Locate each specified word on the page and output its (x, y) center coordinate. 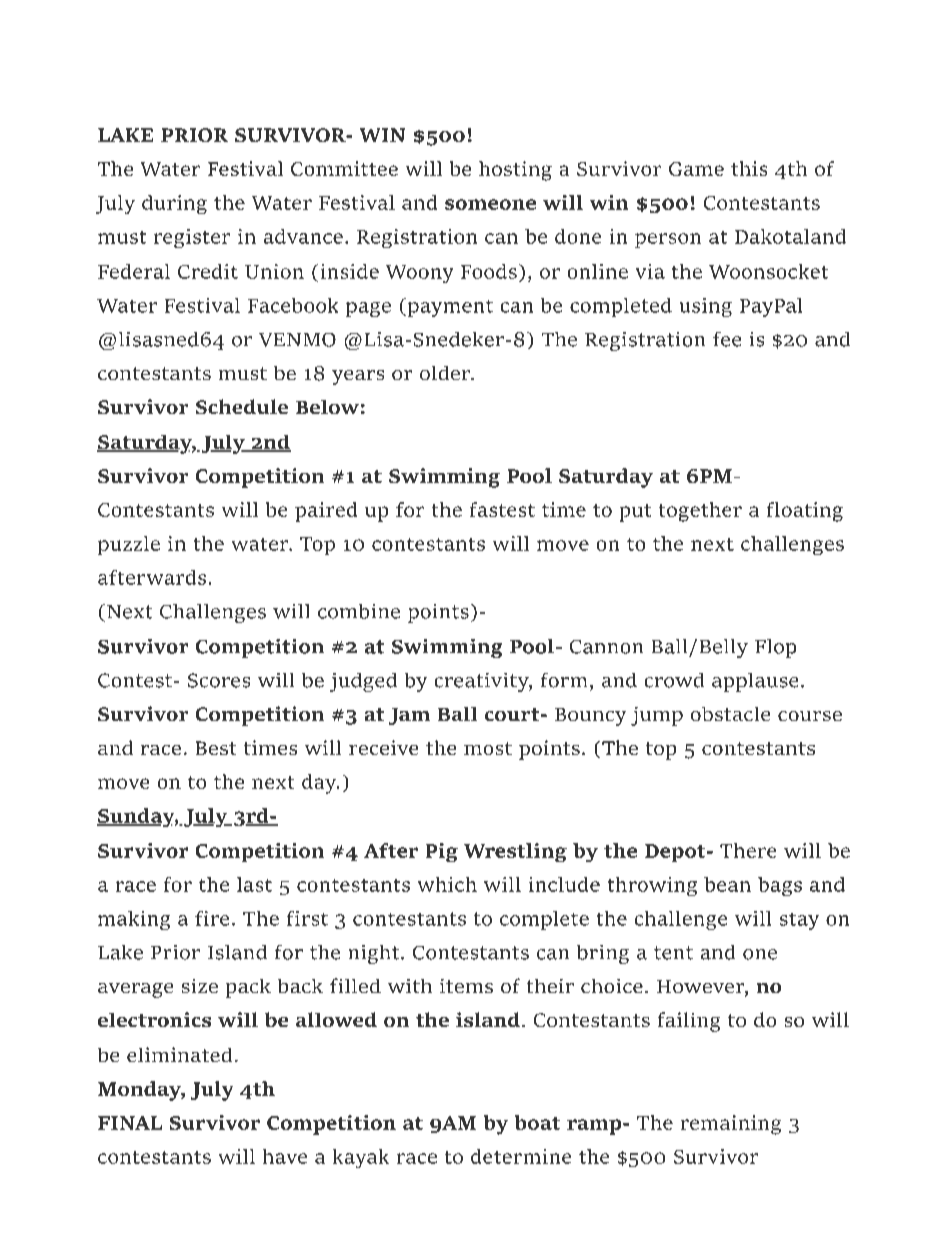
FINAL (130, 1123)
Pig (442, 852)
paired (326, 512)
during (174, 204)
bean (727, 884)
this (749, 168)
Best (216, 748)
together (700, 512)
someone (490, 204)
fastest (502, 509)
